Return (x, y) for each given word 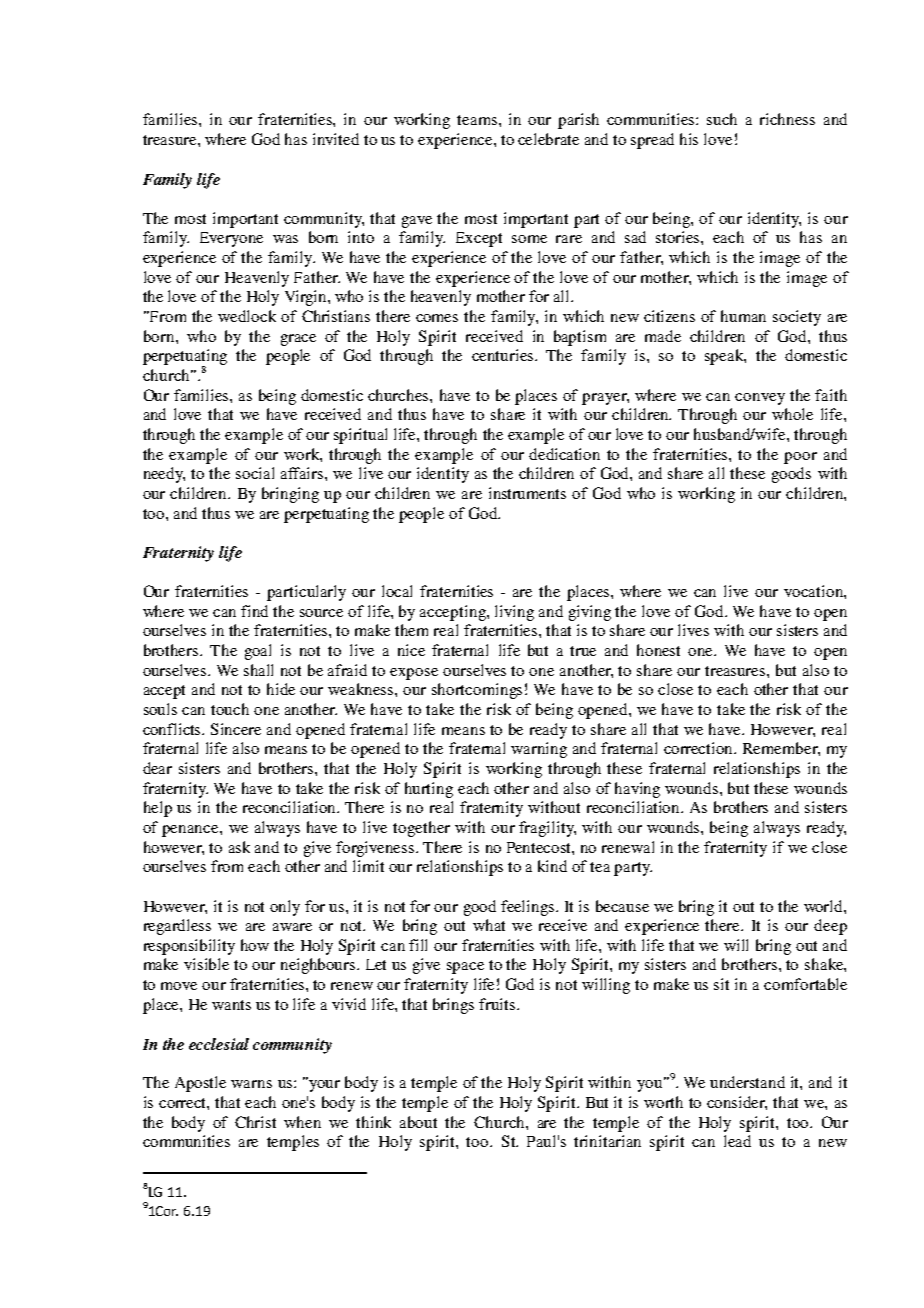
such (722, 119)
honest (658, 650)
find (254, 611)
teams (478, 120)
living (514, 613)
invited (336, 139)
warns (251, 1084)
